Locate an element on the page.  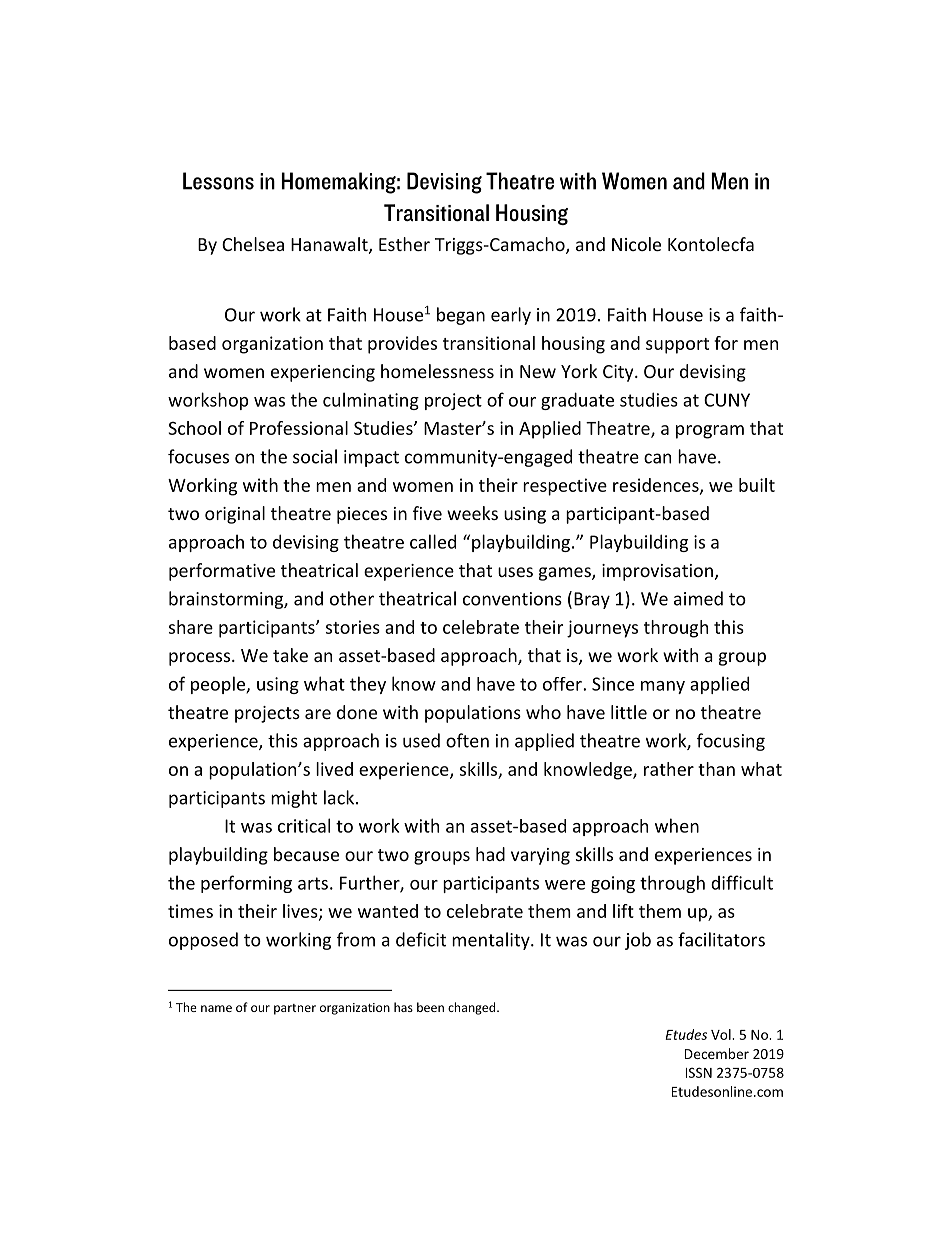
had is located at coordinates (490, 854).
